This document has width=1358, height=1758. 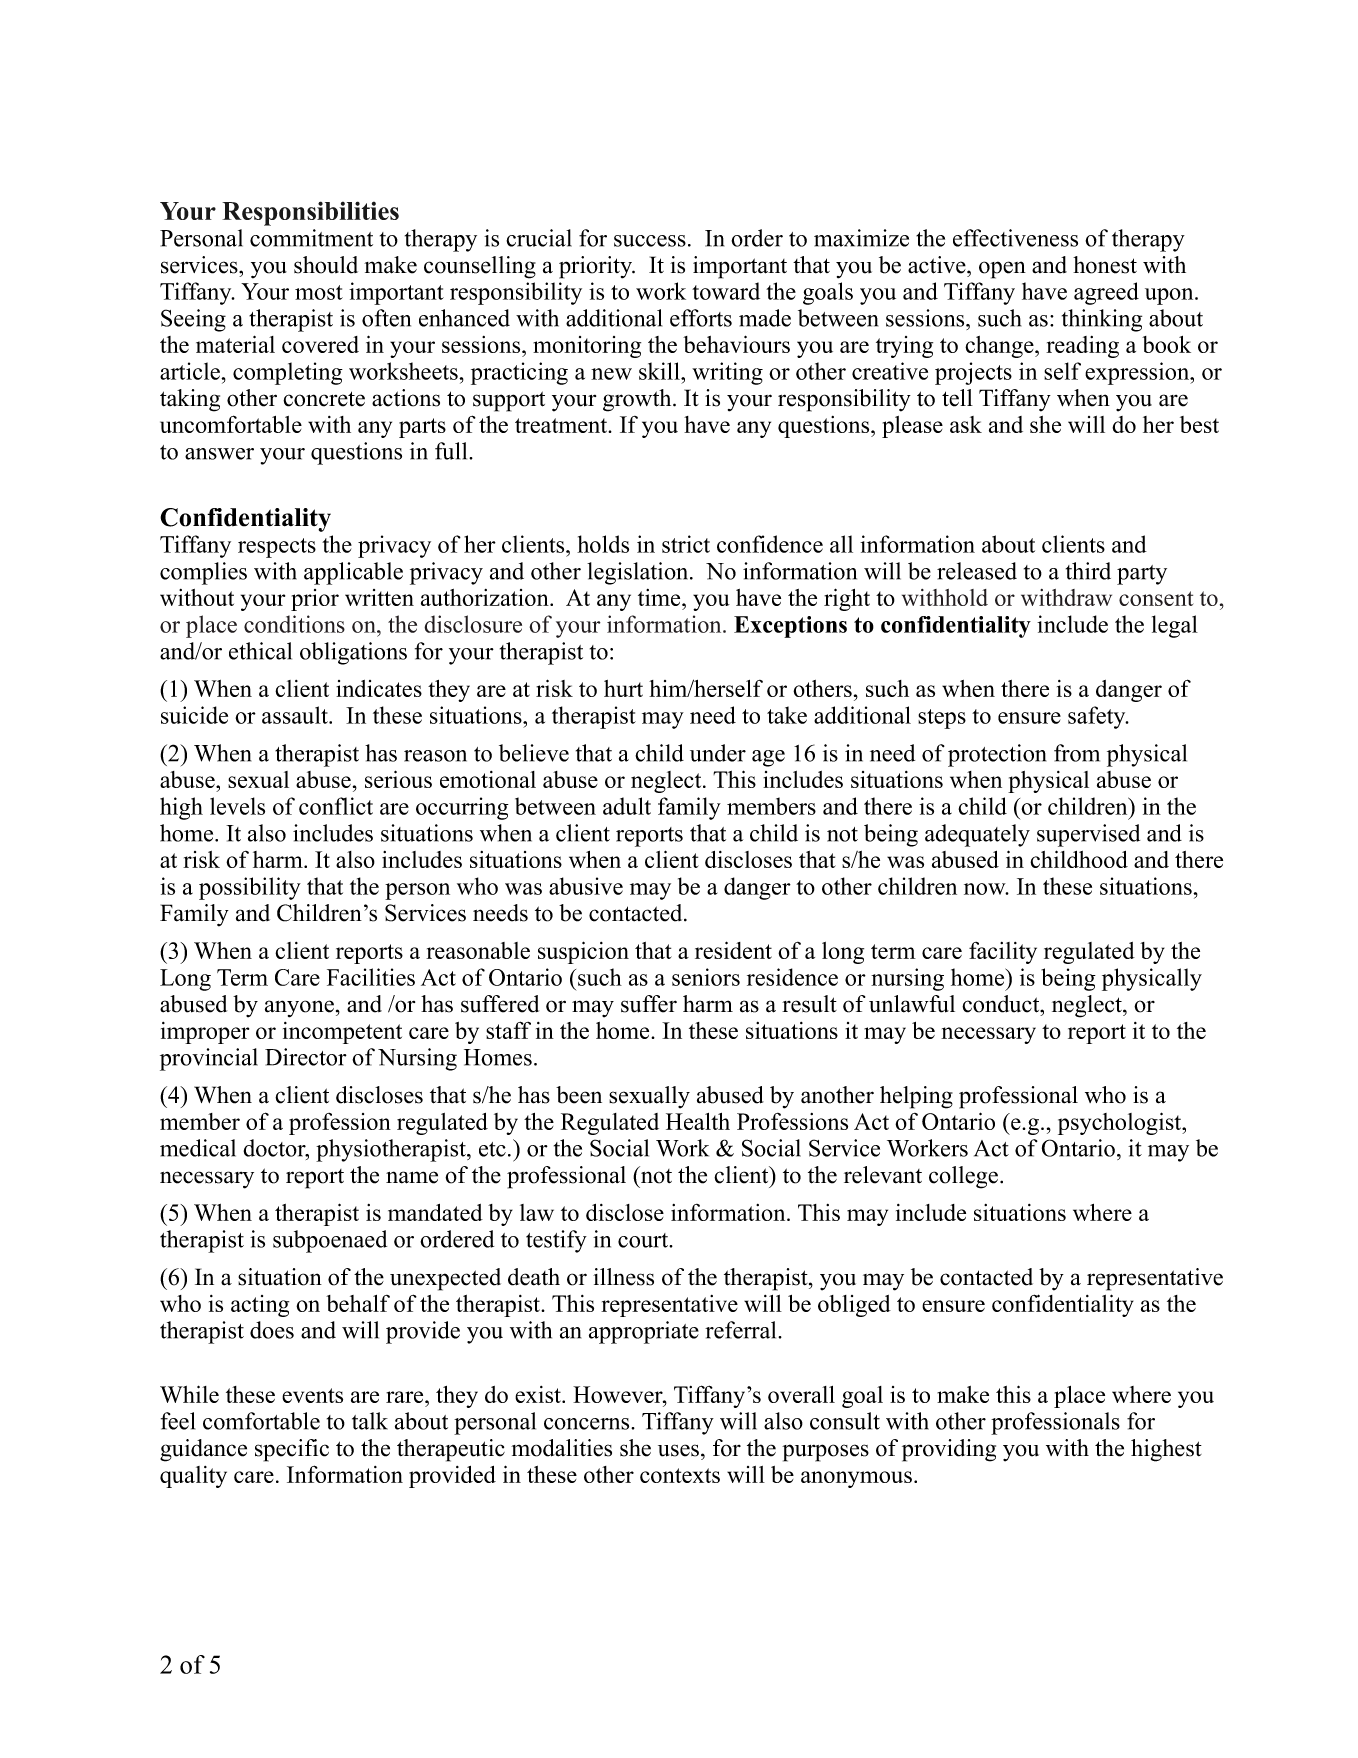 What do you see at coordinates (1105, 265) in the document?
I see `honest` at bounding box center [1105, 265].
